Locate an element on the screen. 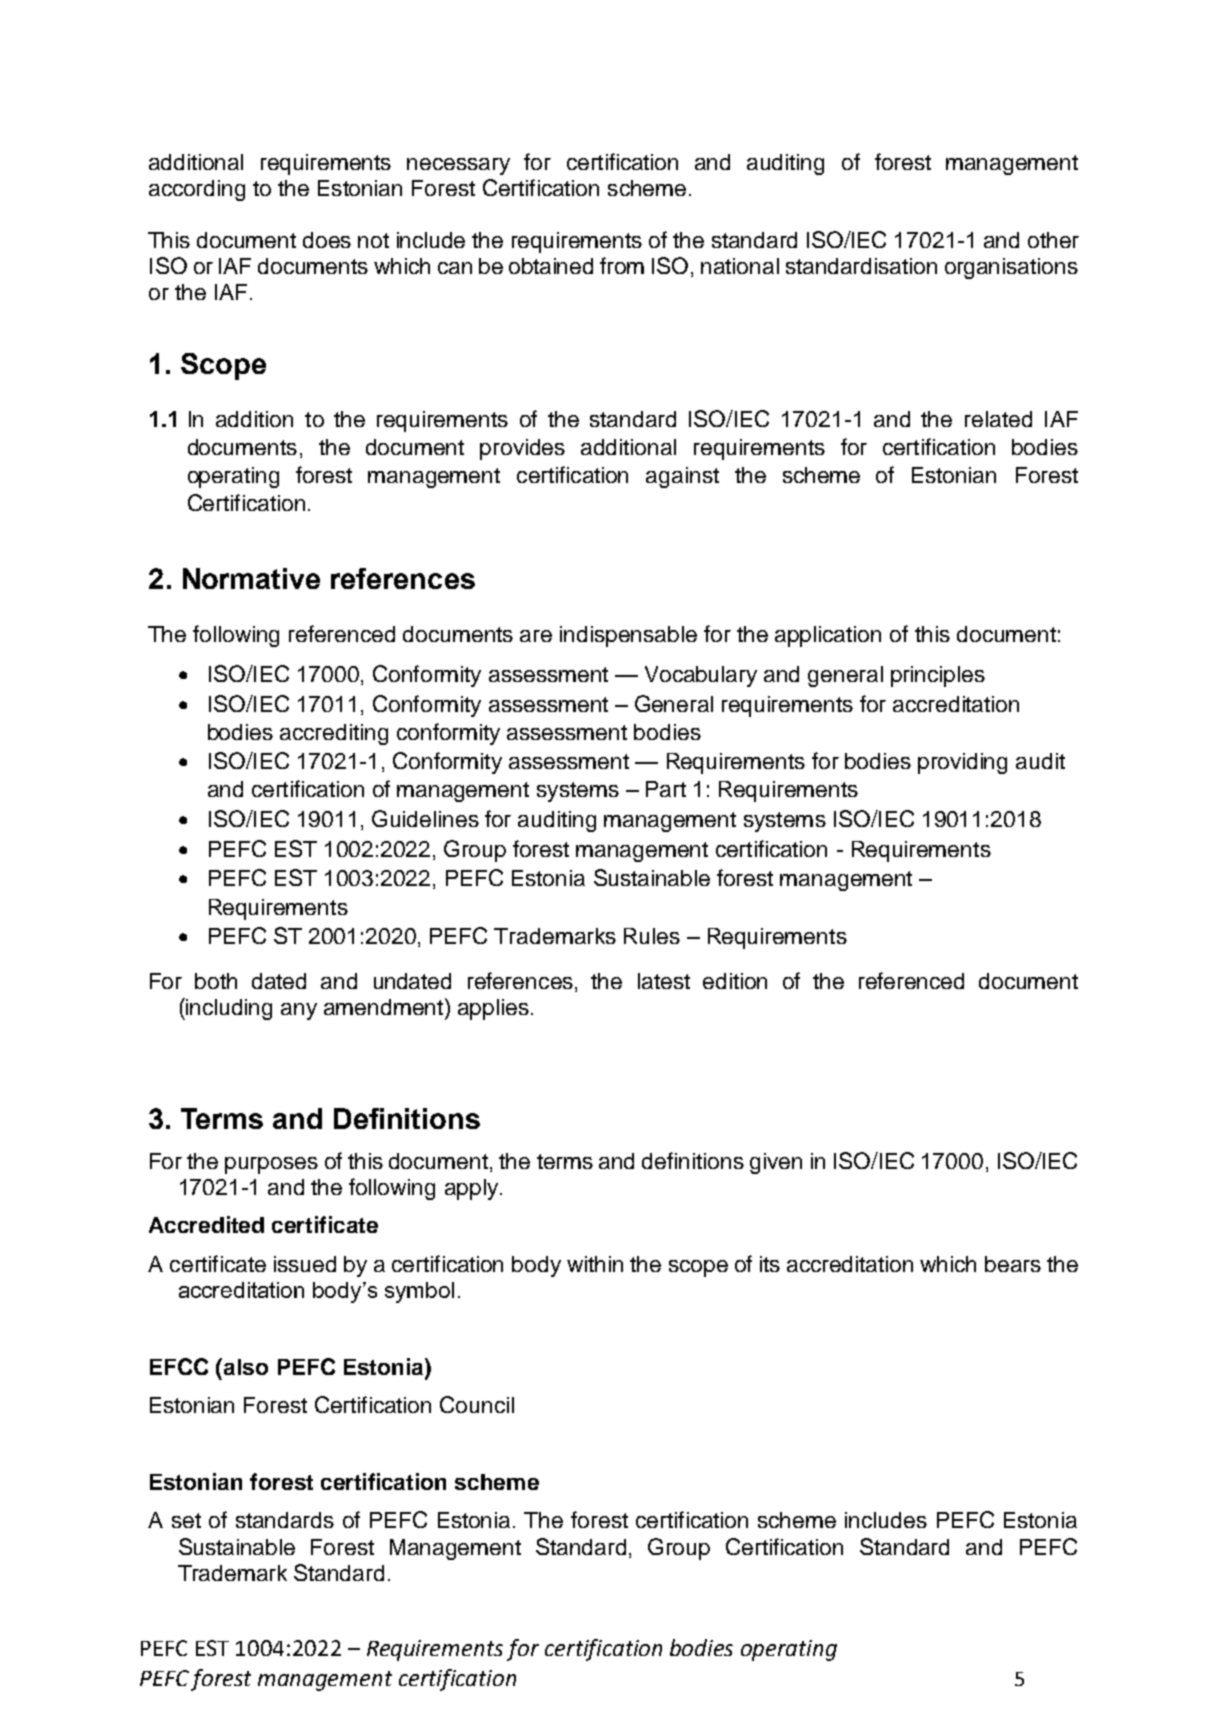 The width and height of the screenshot is (1227, 1735). set is located at coordinates (186, 1520).
